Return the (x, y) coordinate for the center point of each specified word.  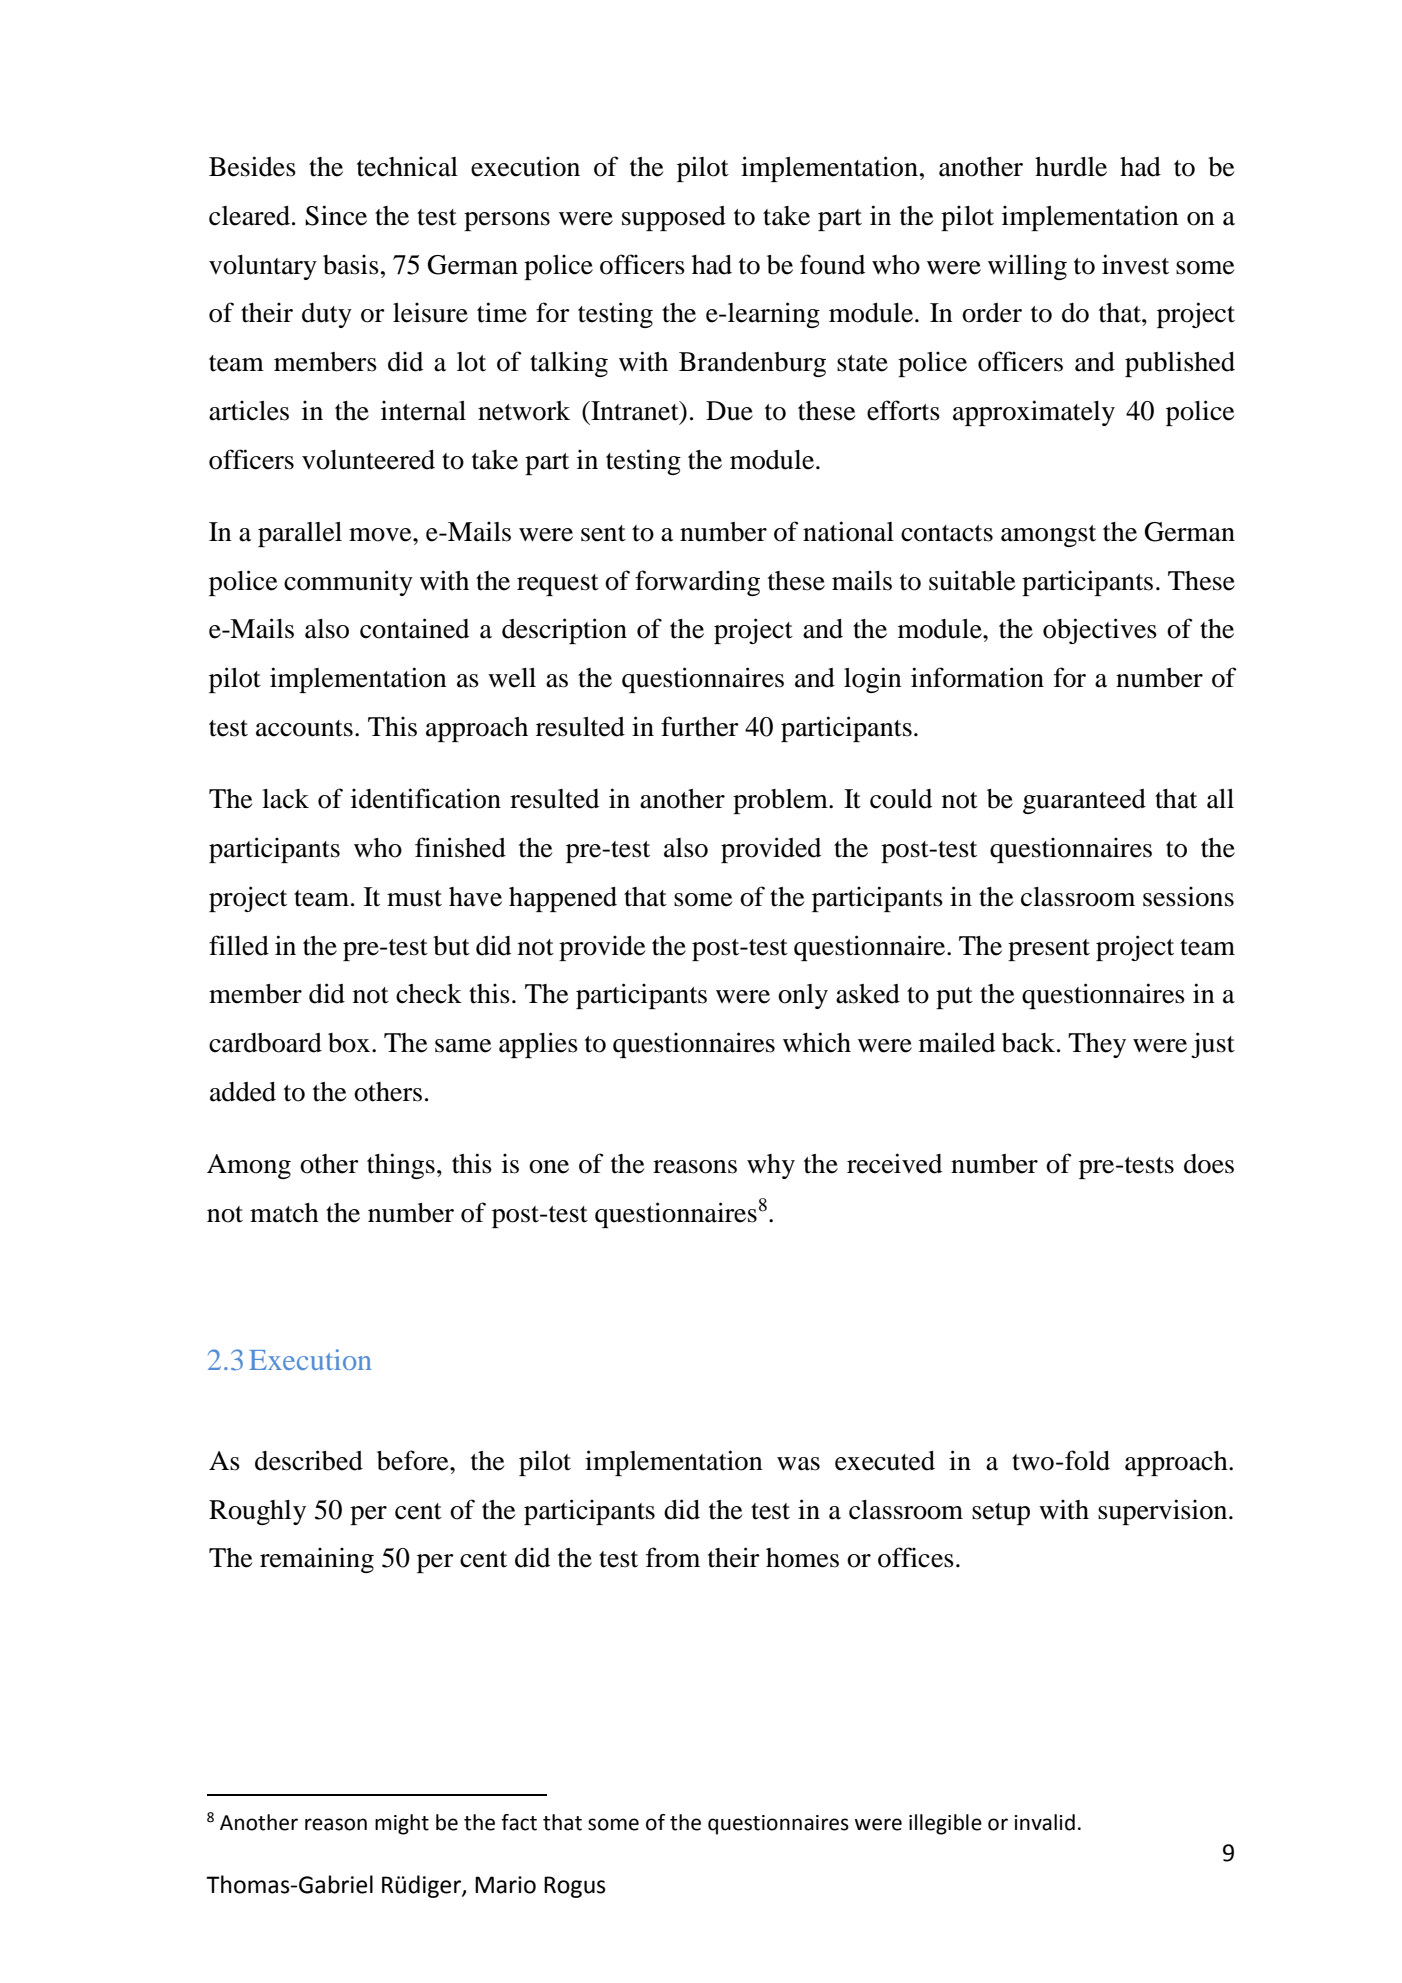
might (402, 1824)
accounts (304, 728)
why (771, 1166)
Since (336, 215)
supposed (674, 218)
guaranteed (1084, 801)
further (700, 726)
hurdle (1071, 167)
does (1209, 1164)
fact (519, 1822)
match (284, 1213)
